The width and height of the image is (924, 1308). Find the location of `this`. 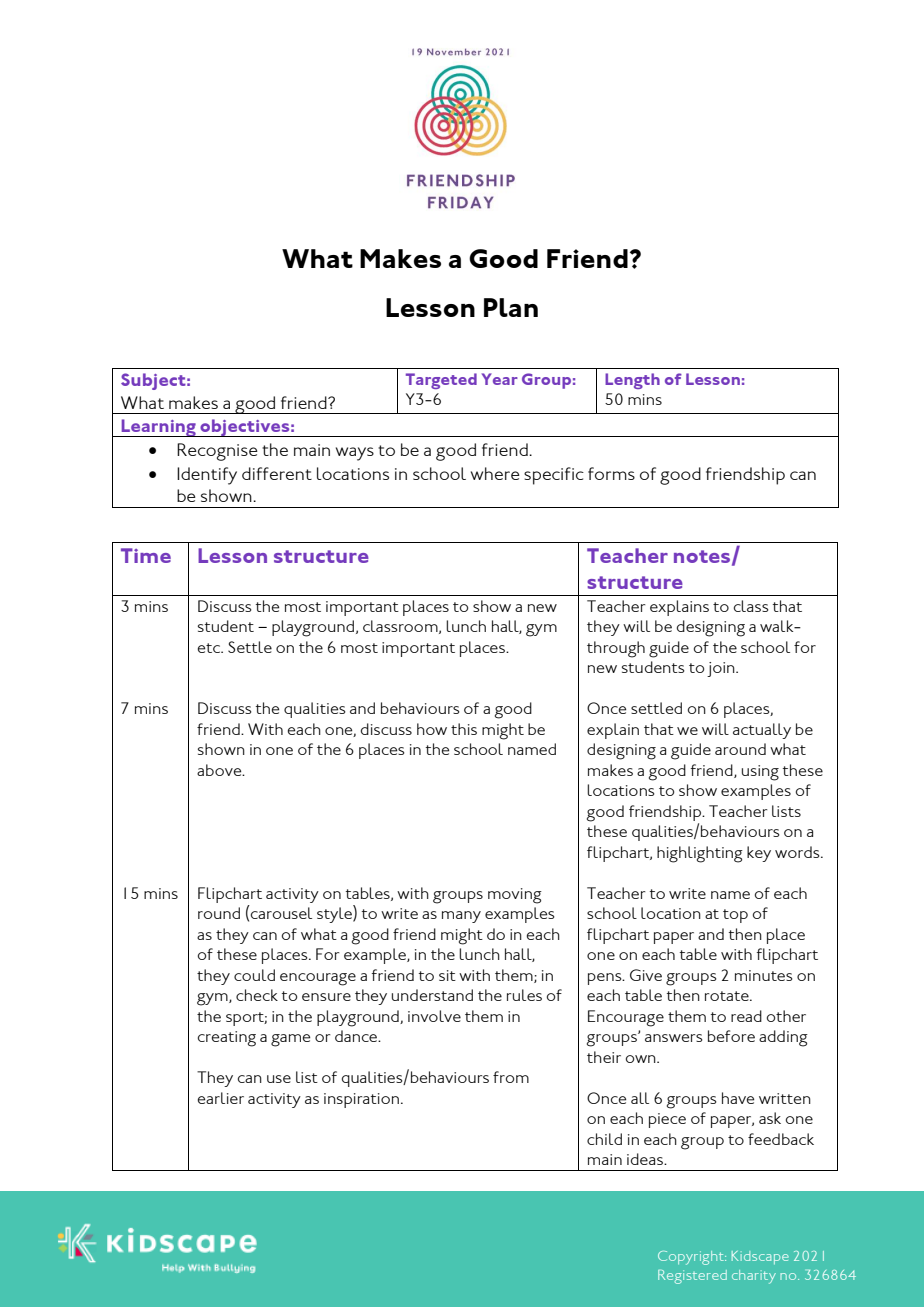

this is located at coordinates (464, 729).
